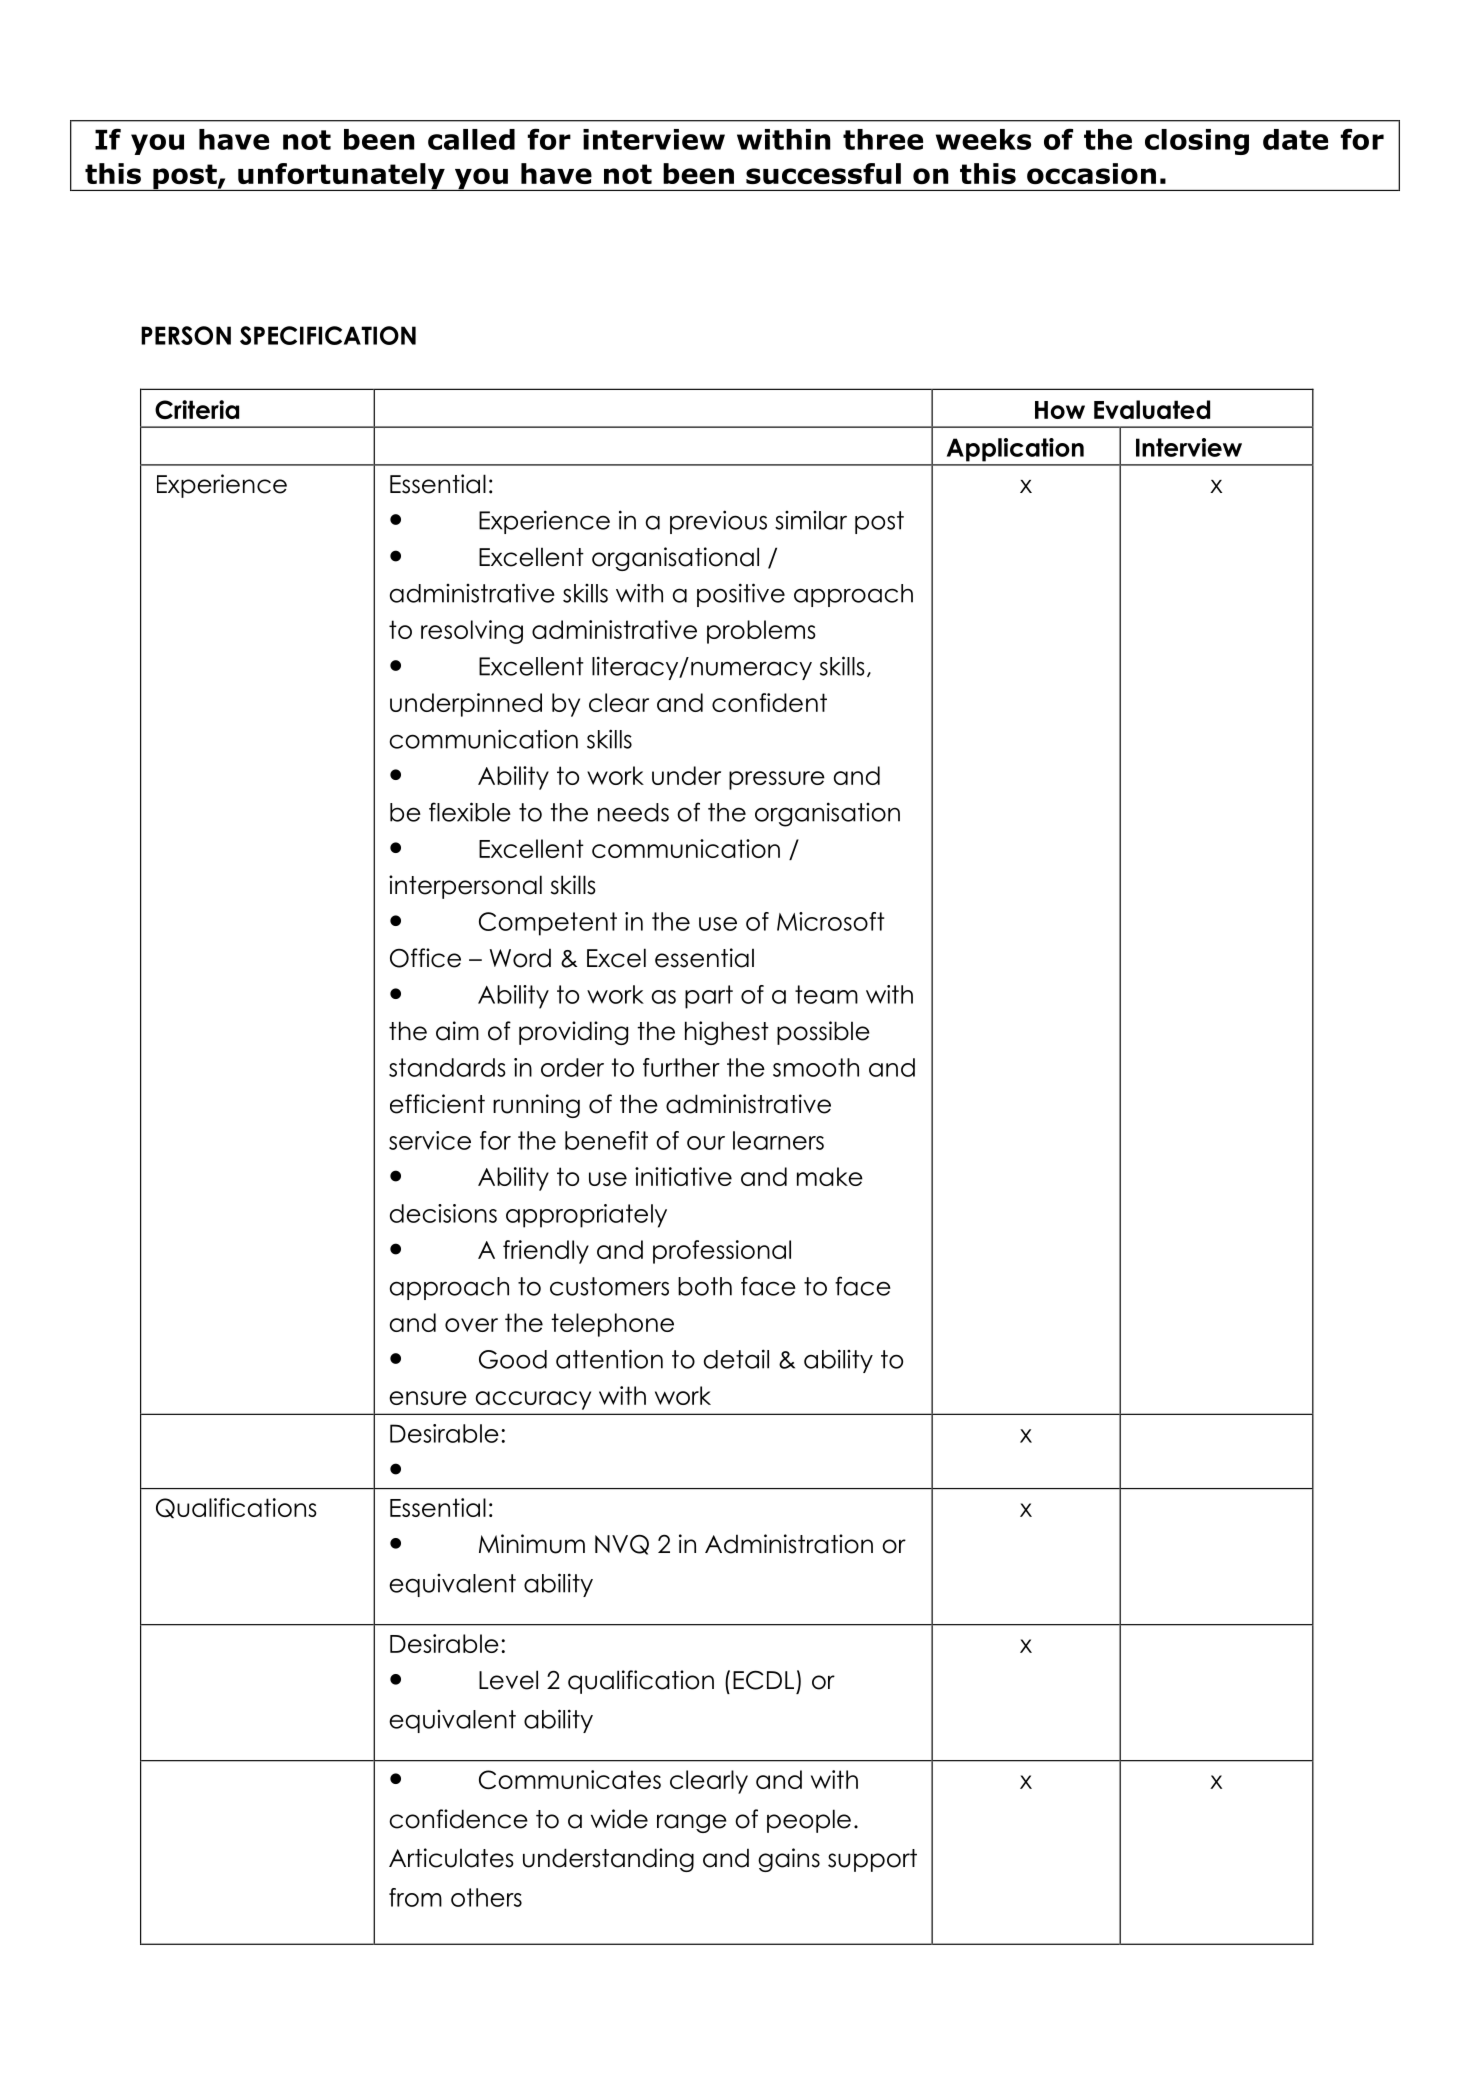  Describe the element at coordinates (777, 780) in the image. I see `pressure` at that location.
